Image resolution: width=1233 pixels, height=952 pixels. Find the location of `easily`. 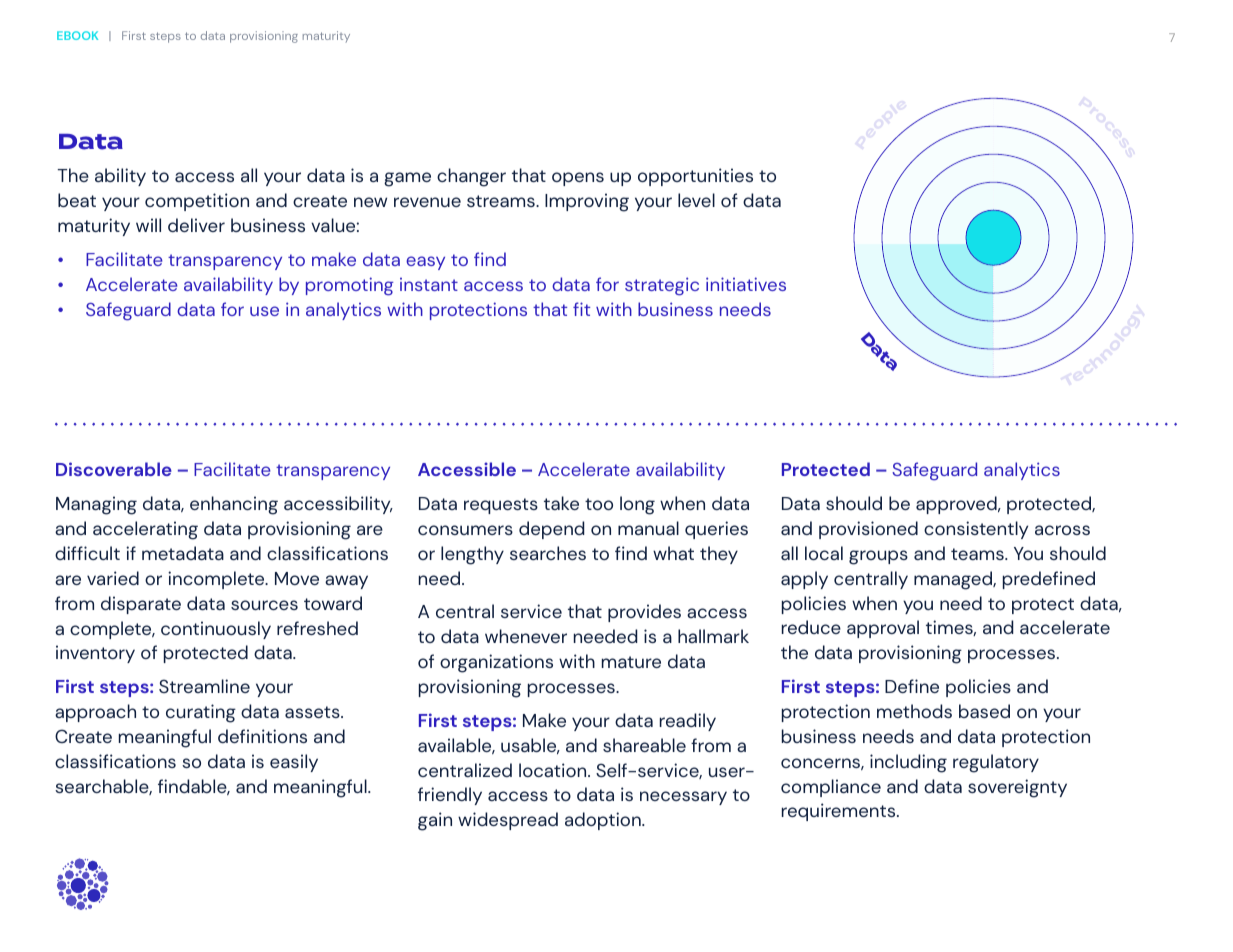

easily is located at coordinates (294, 763).
